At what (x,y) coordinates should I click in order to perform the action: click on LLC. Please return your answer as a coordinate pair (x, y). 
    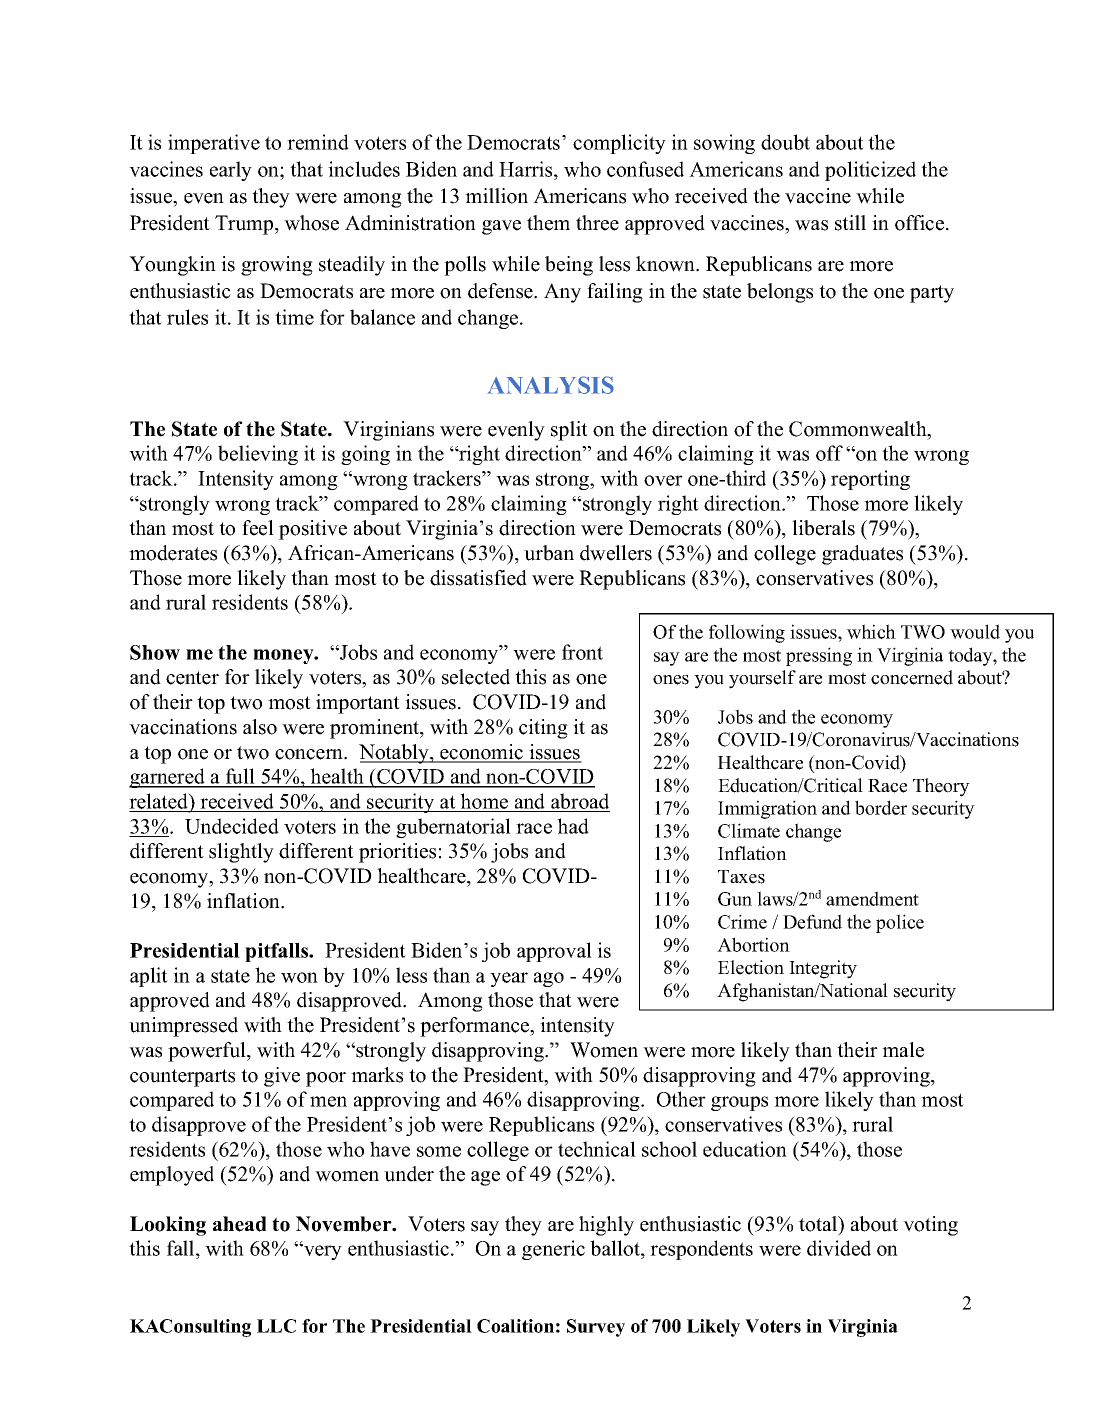
    Looking at the image, I should click on (276, 1326).
